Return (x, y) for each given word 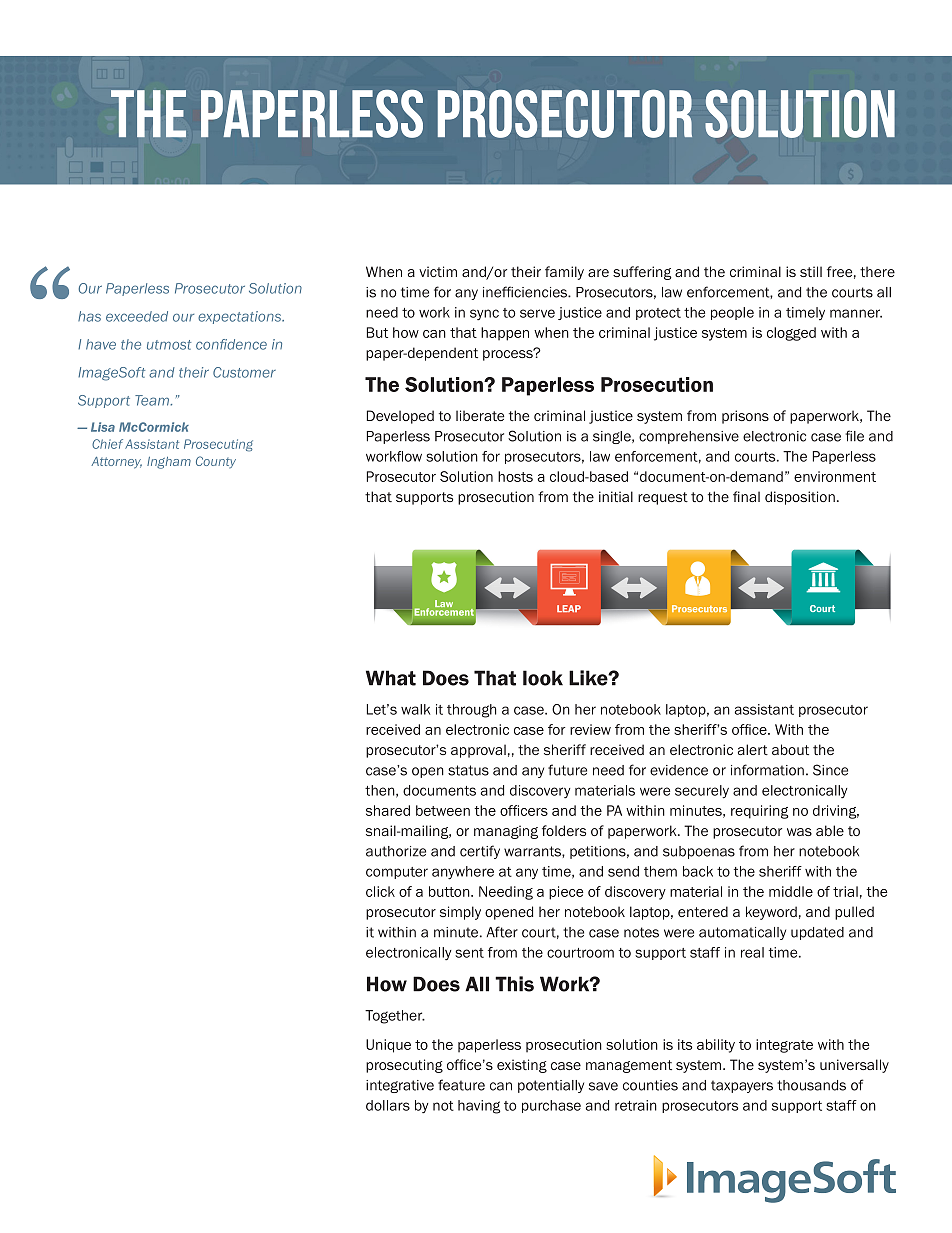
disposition (800, 498)
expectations (241, 317)
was (799, 832)
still (811, 271)
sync (484, 314)
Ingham (169, 463)
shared (388, 810)
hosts (515, 476)
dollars (388, 1105)
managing (506, 832)
